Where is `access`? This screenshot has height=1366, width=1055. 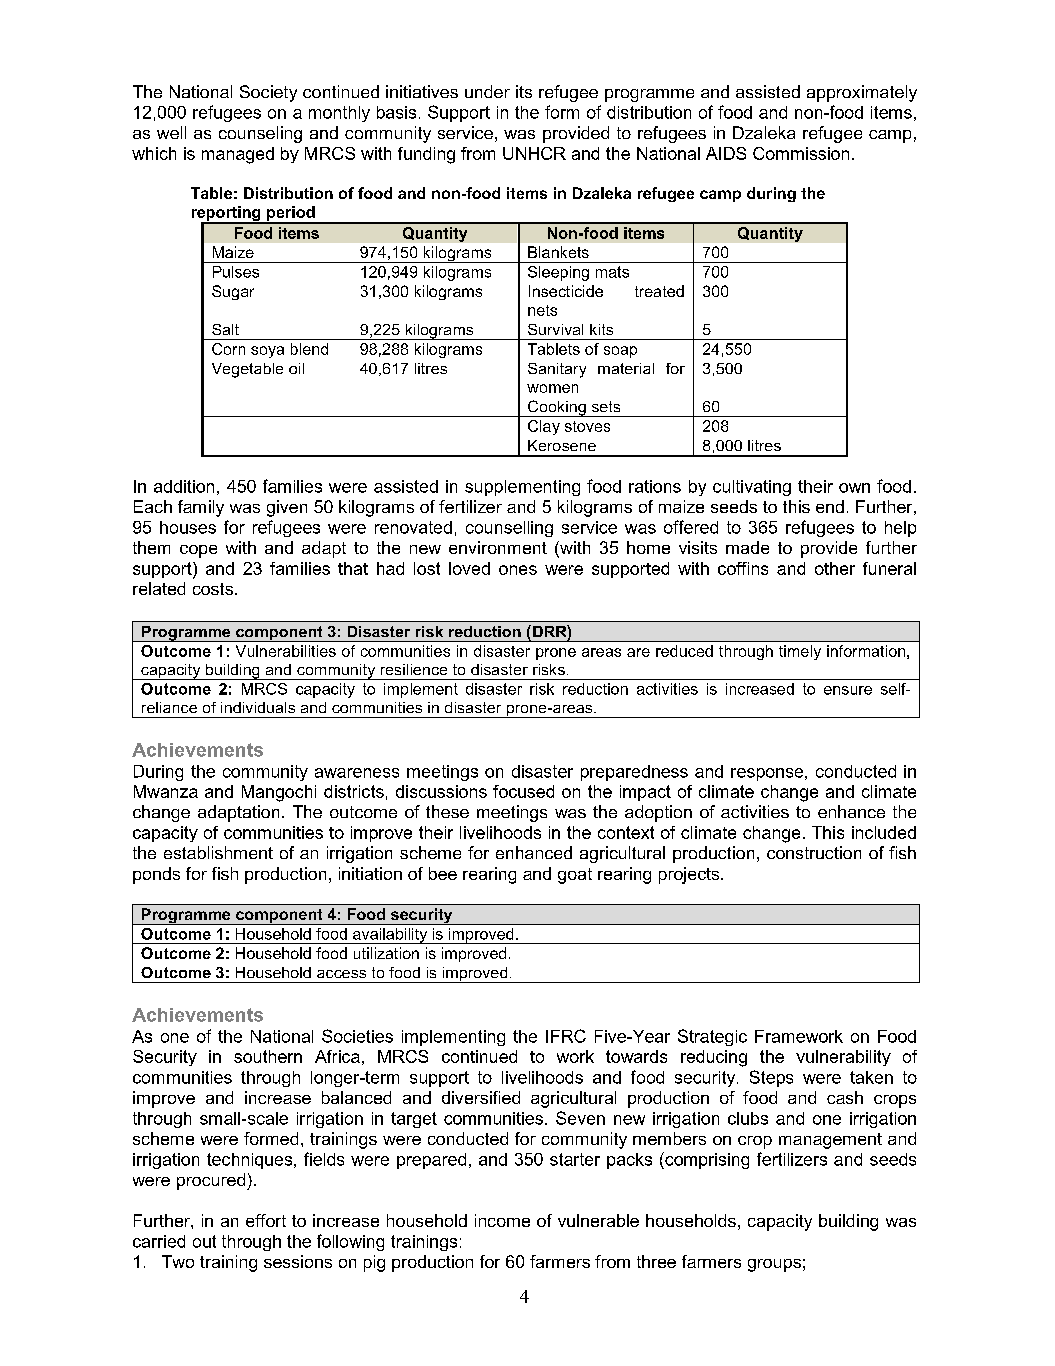 access is located at coordinates (341, 974).
